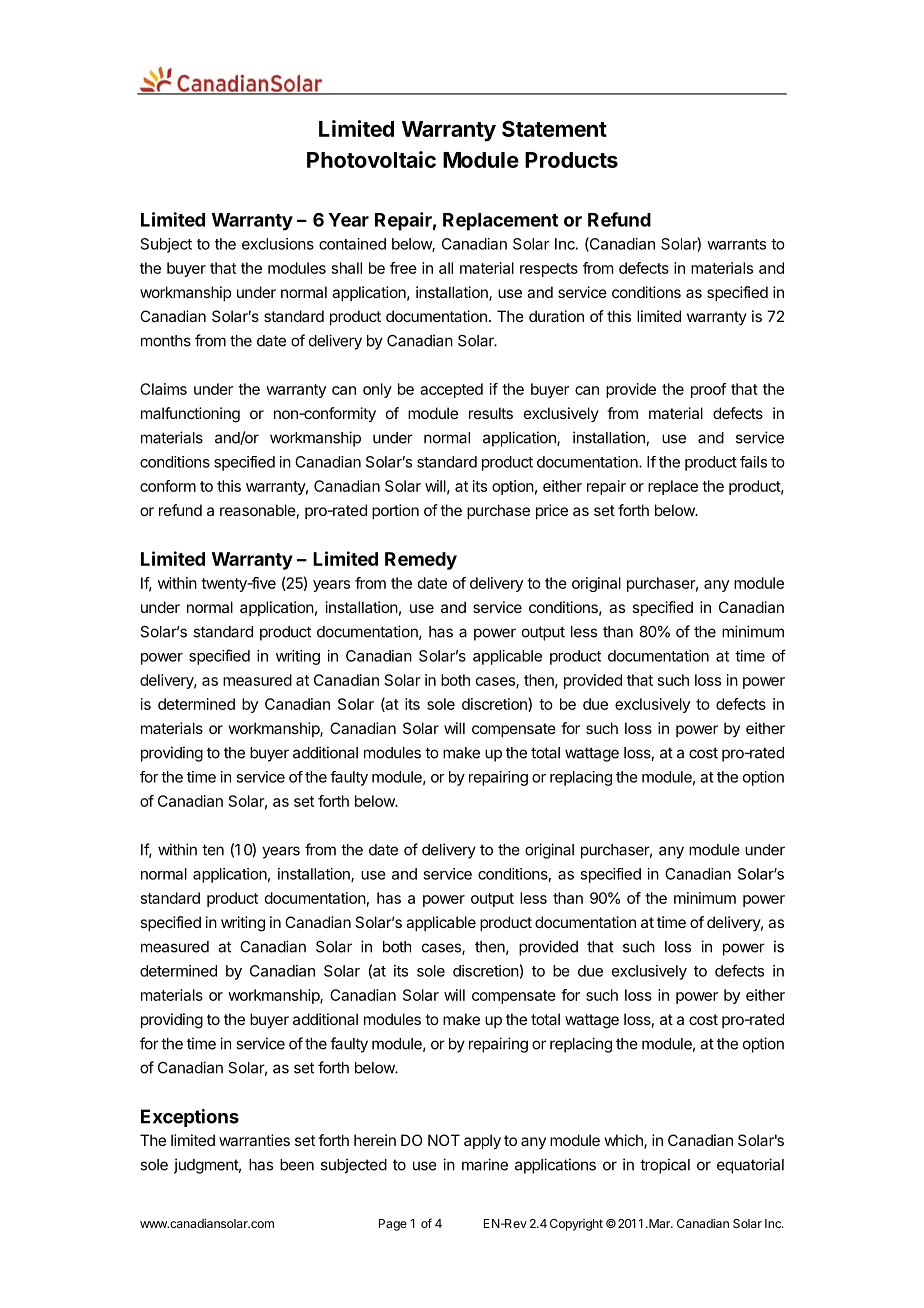  What do you see at coordinates (278, 244) in the screenshot?
I see `exclusions` at bounding box center [278, 244].
